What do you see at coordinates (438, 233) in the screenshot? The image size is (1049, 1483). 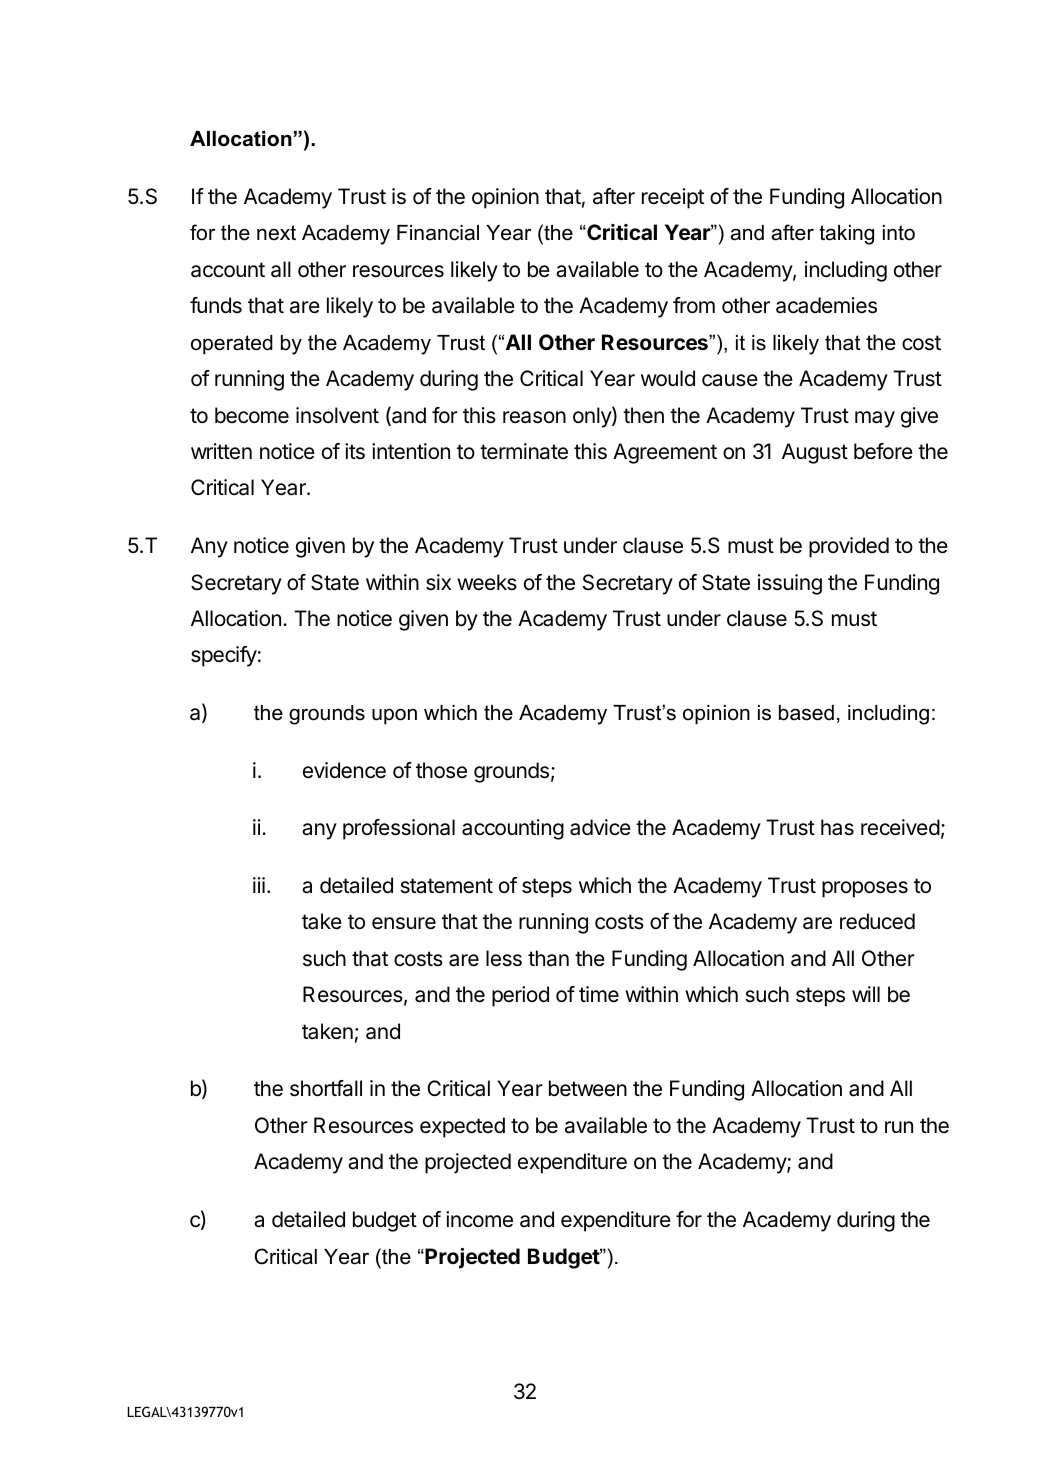 I see `Financial` at bounding box center [438, 233].
